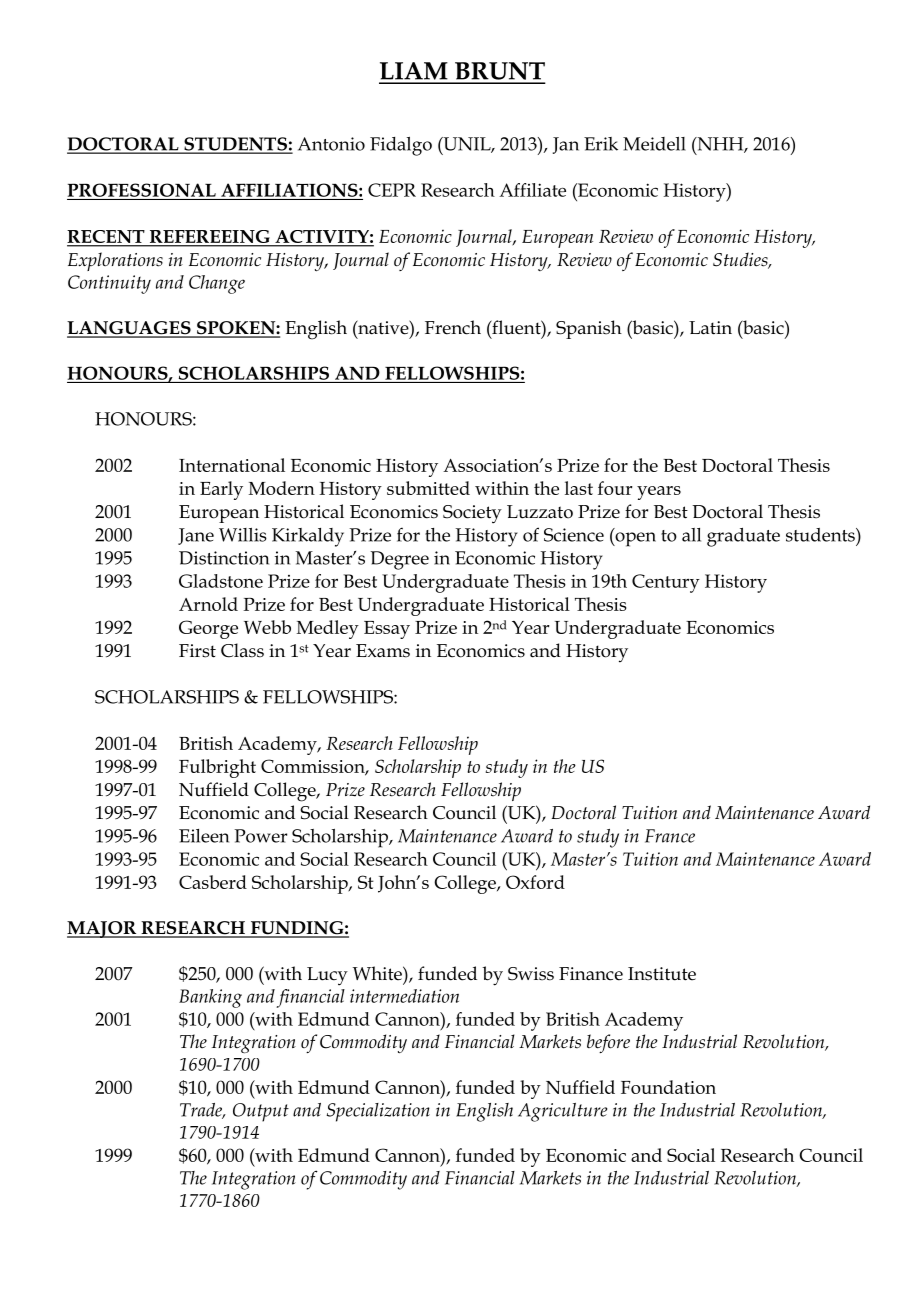 This screenshot has height=1308, width=924. What do you see at coordinates (668, 1087) in the screenshot?
I see `Foundation` at bounding box center [668, 1087].
